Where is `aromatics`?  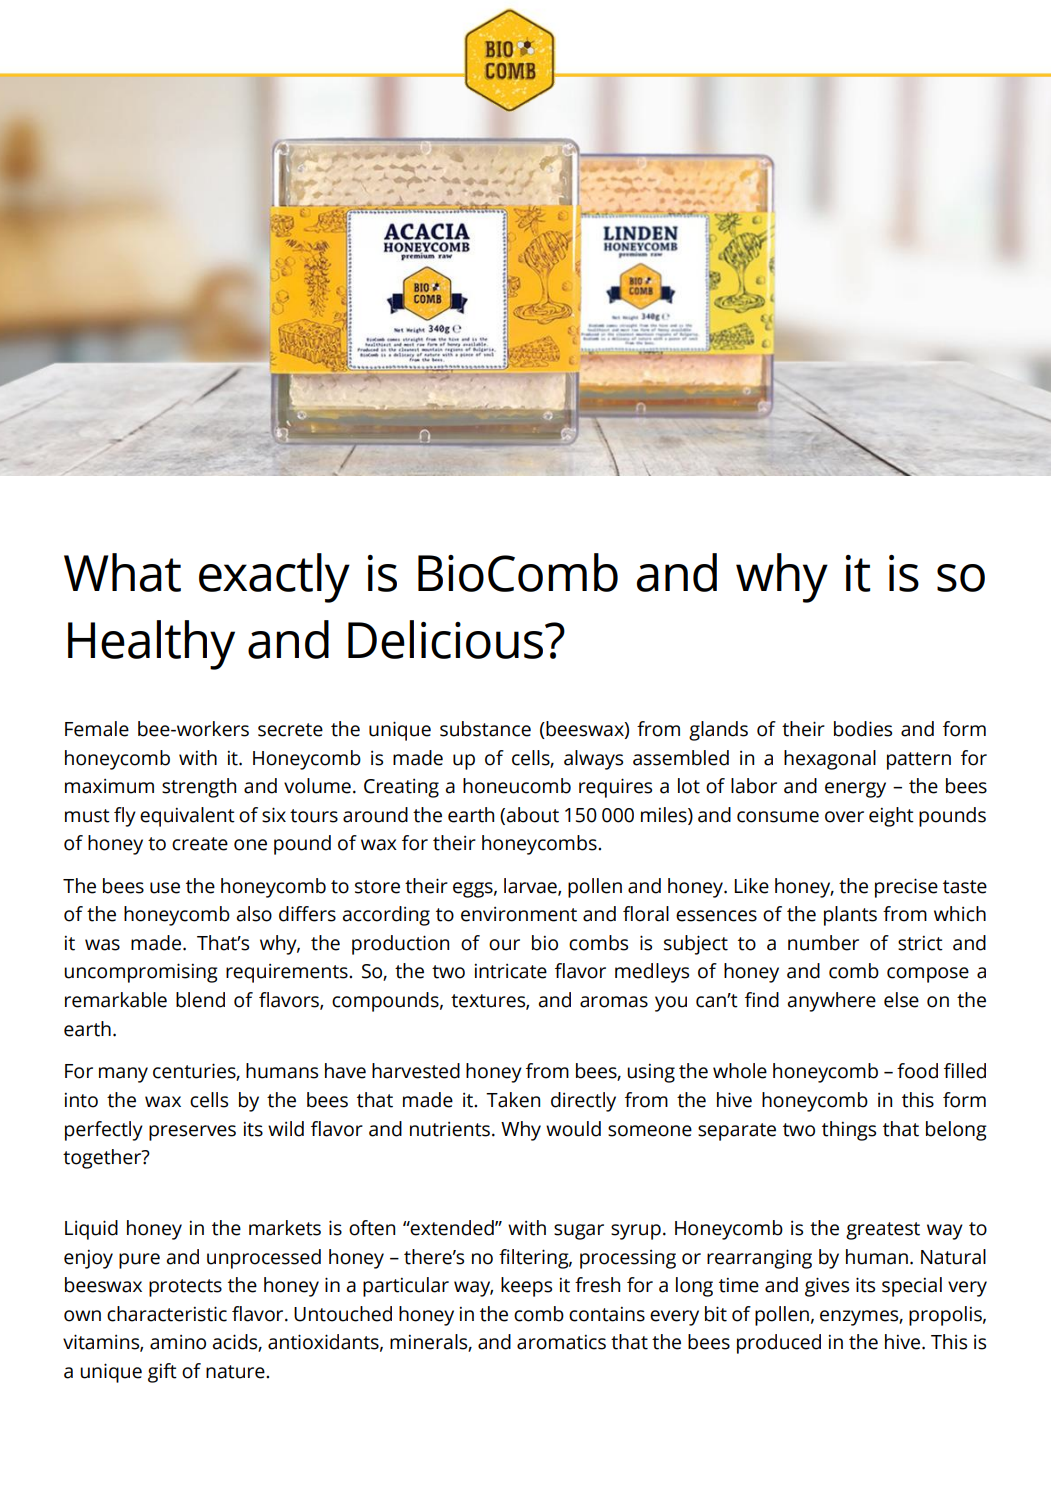
aromatics is located at coordinates (561, 1342).
